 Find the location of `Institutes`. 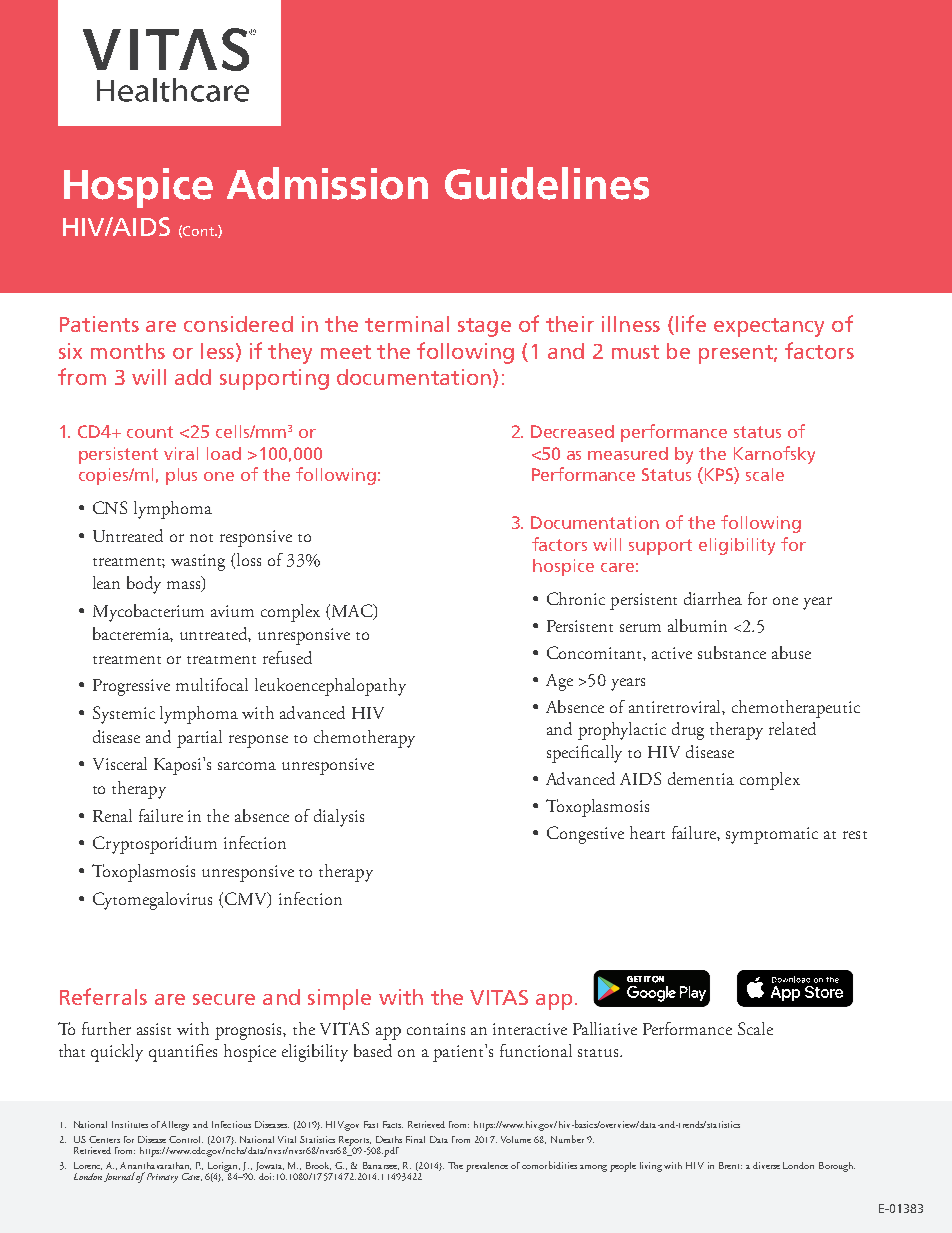

Institutes is located at coordinates (130, 1124).
